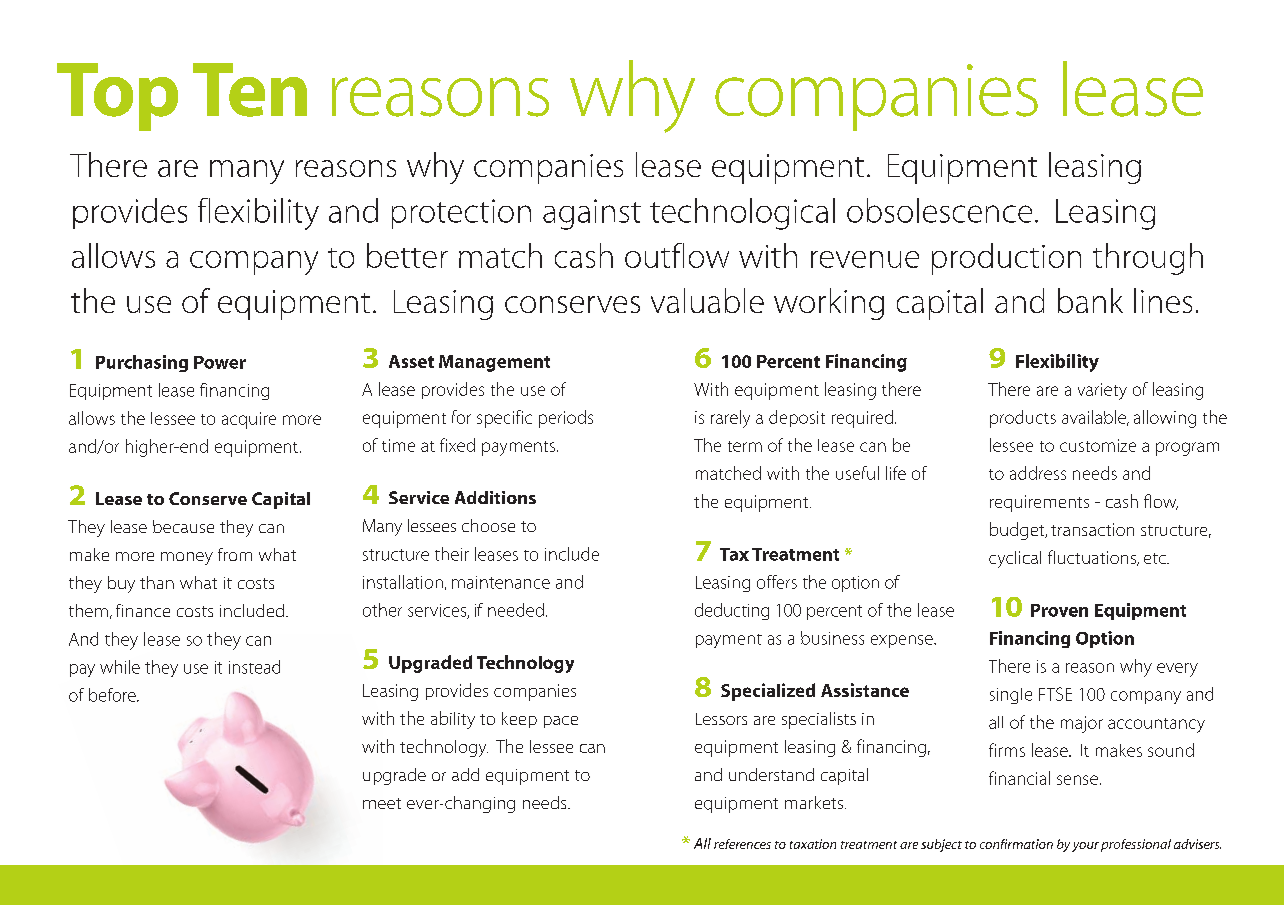 The image size is (1284, 905). What do you see at coordinates (157, 582) in the document?
I see `than` at bounding box center [157, 582].
